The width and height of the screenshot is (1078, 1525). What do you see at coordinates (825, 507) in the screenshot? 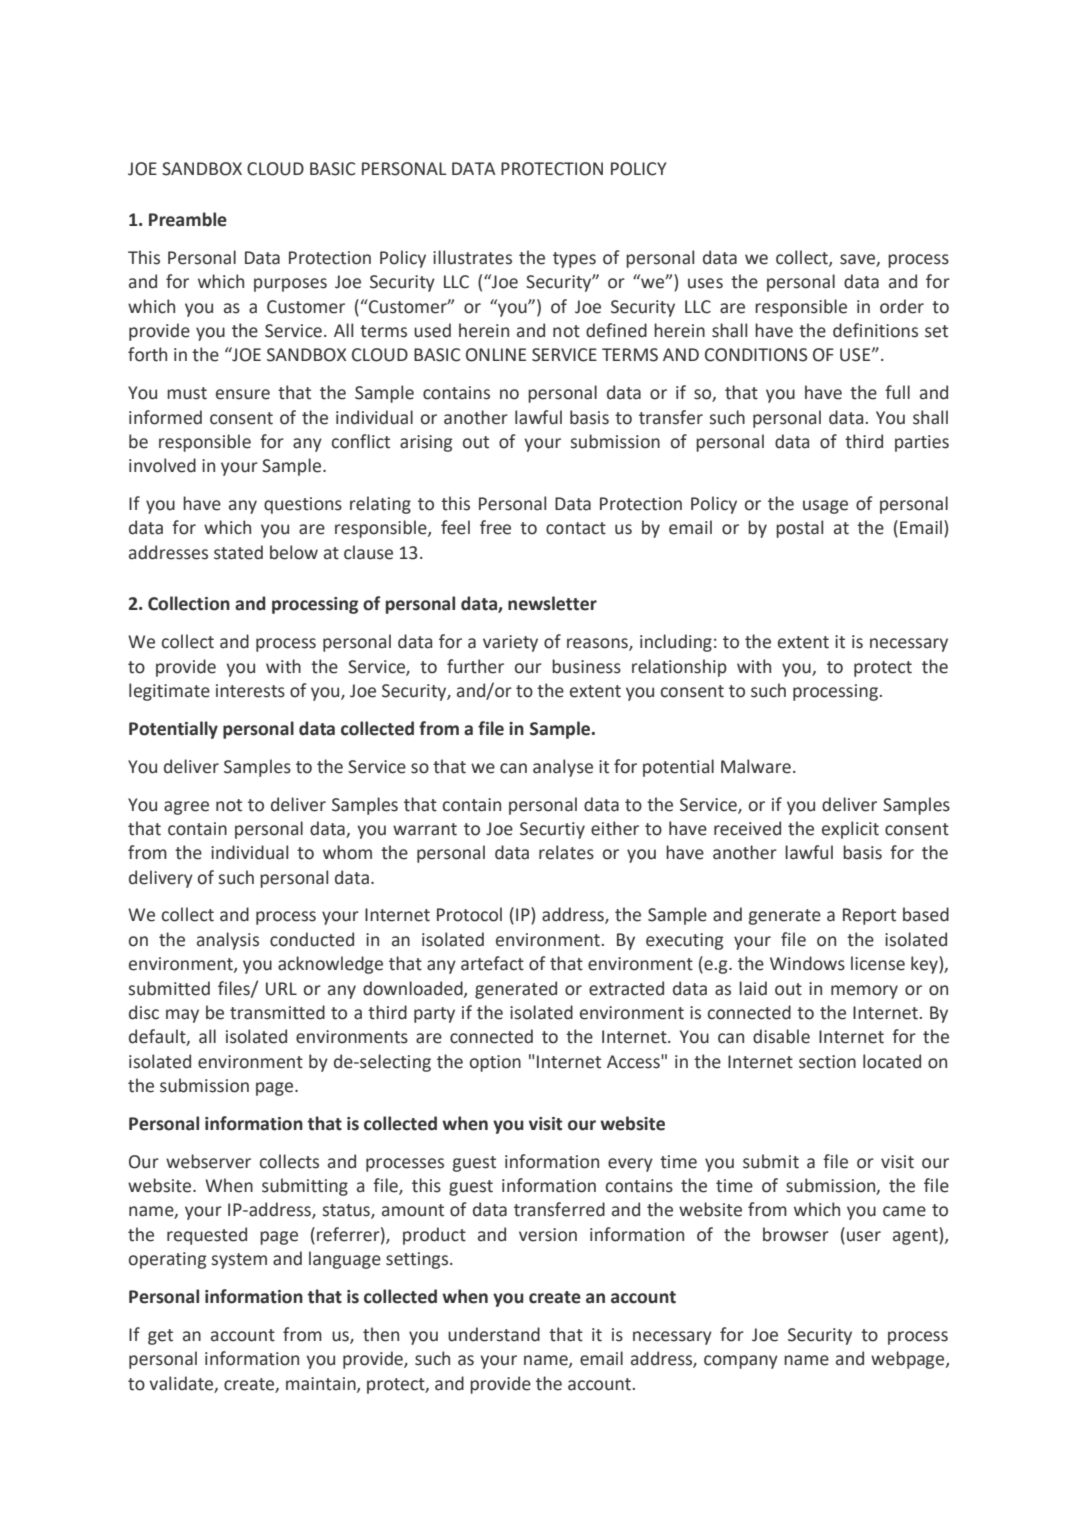
I see `usage` at bounding box center [825, 507].
